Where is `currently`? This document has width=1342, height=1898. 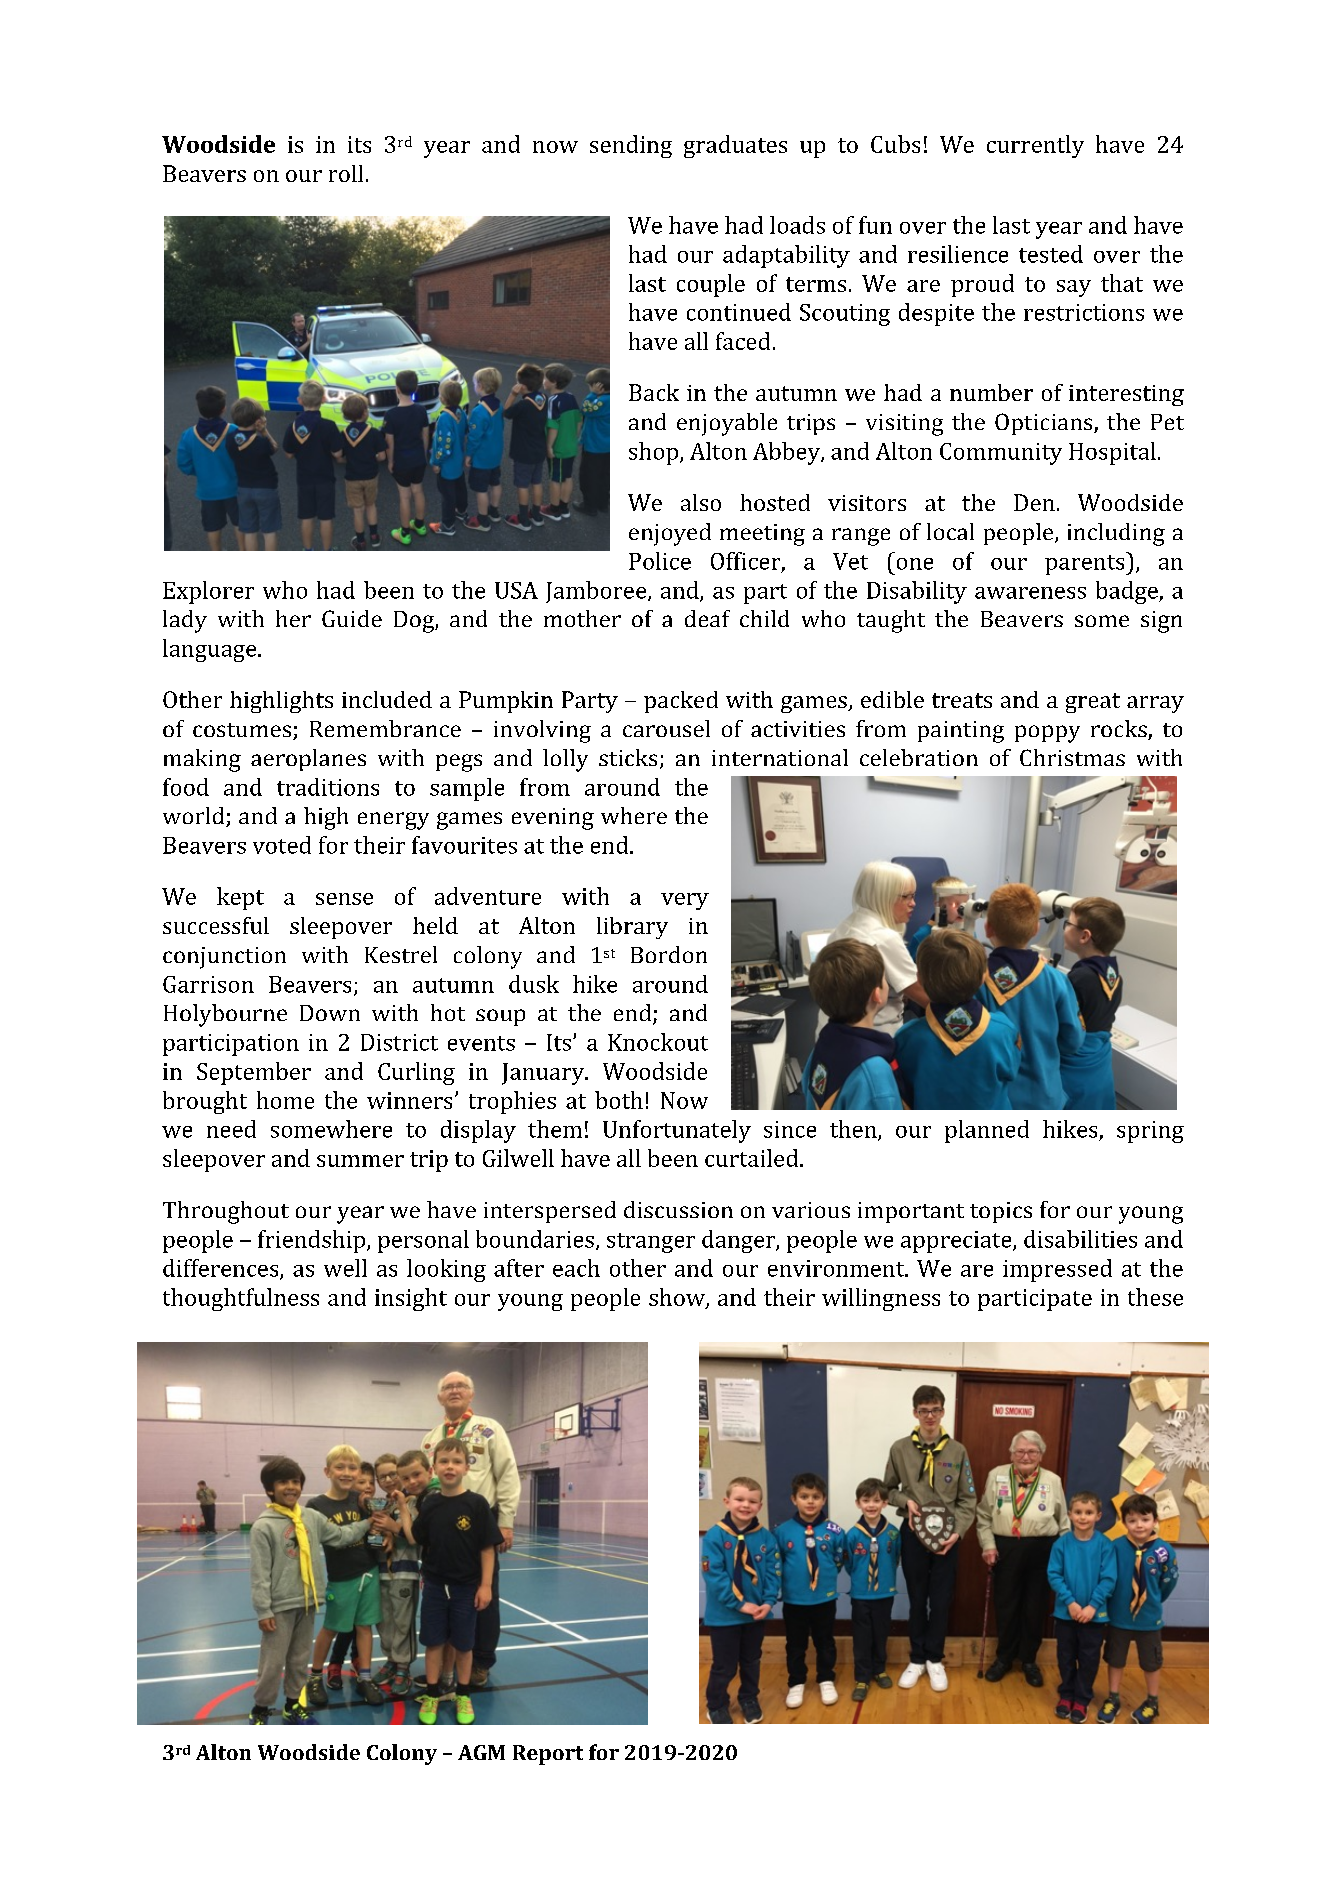 currently is located at coordinates (1035, 146).
